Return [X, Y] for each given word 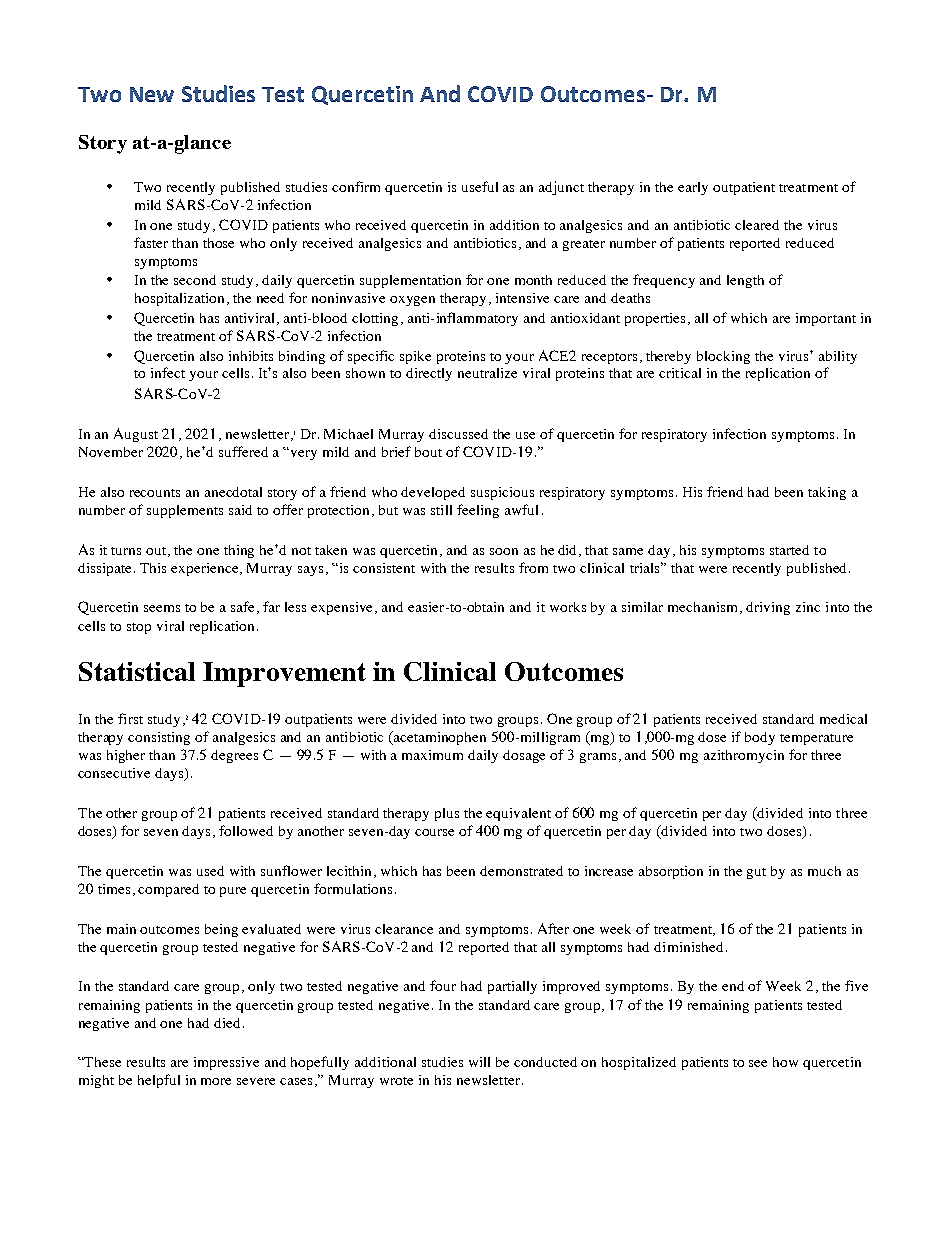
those [218, 243]
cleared [757, 225]
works [568, 607]
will [479, 1062]
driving [768, 608]
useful [480, 186]
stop [139, 628]
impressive [226, 1063]
